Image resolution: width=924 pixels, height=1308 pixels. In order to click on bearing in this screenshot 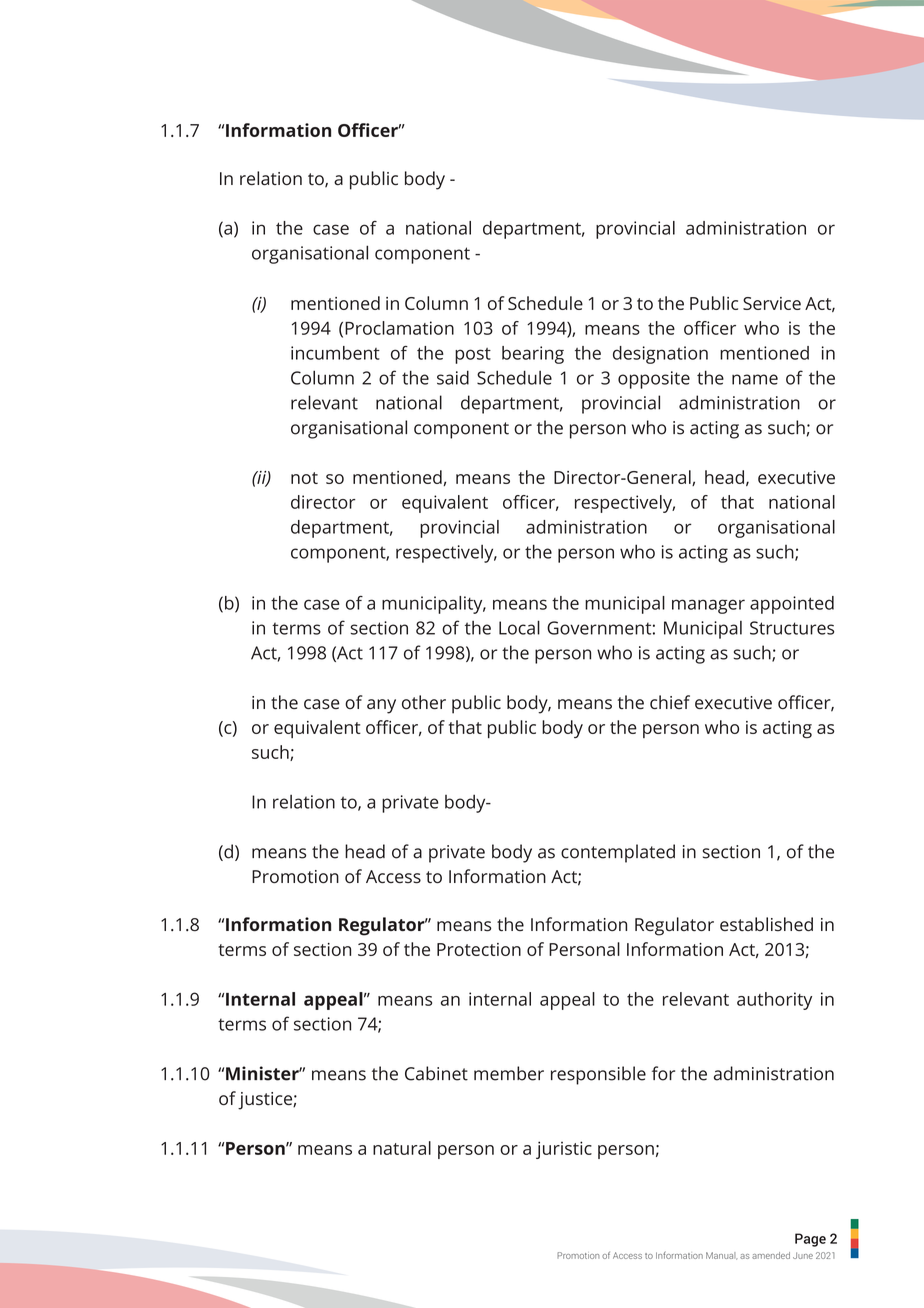, I will do `click(533, 355)`.
